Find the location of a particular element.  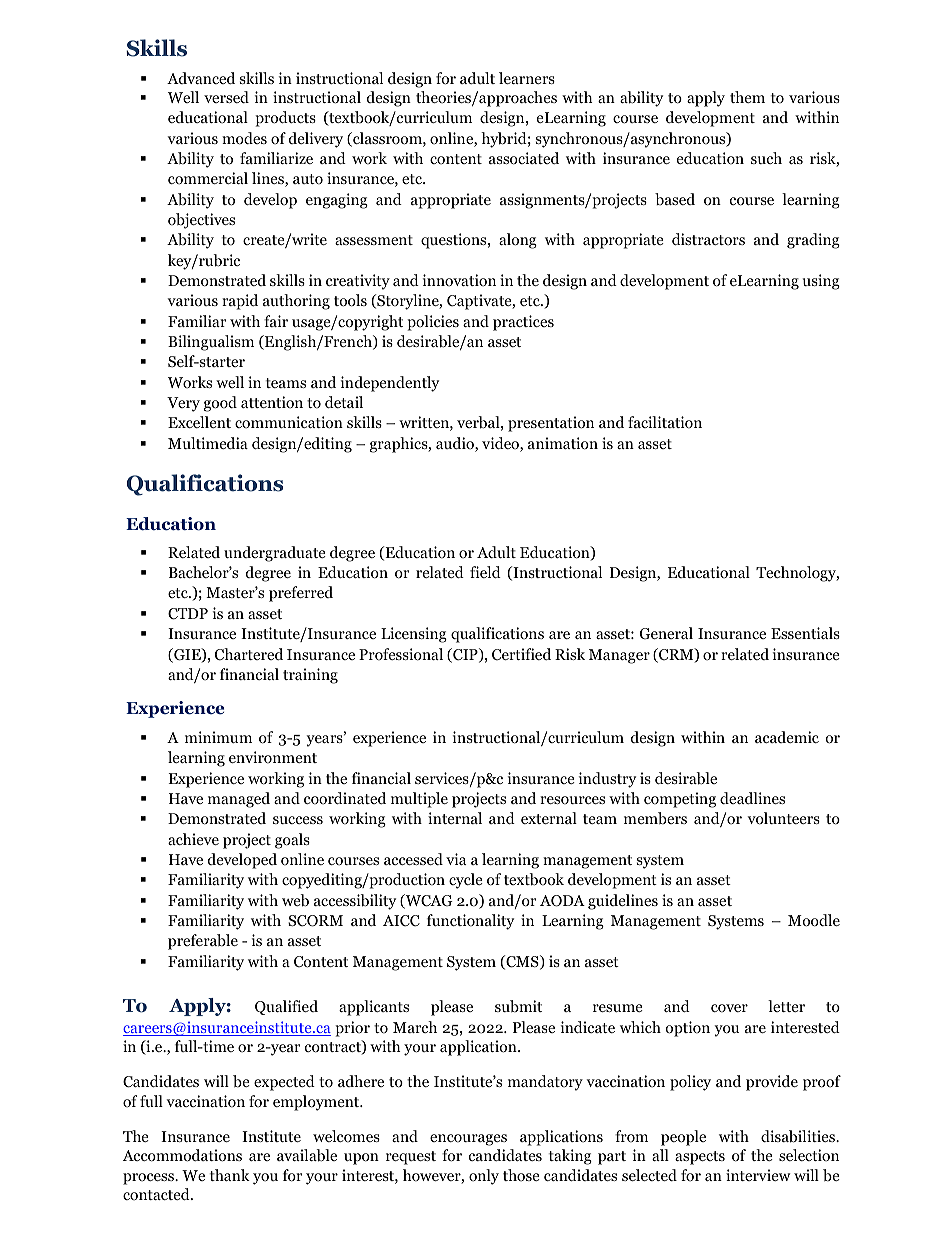

interview is located at coordinates (758, 1175).
